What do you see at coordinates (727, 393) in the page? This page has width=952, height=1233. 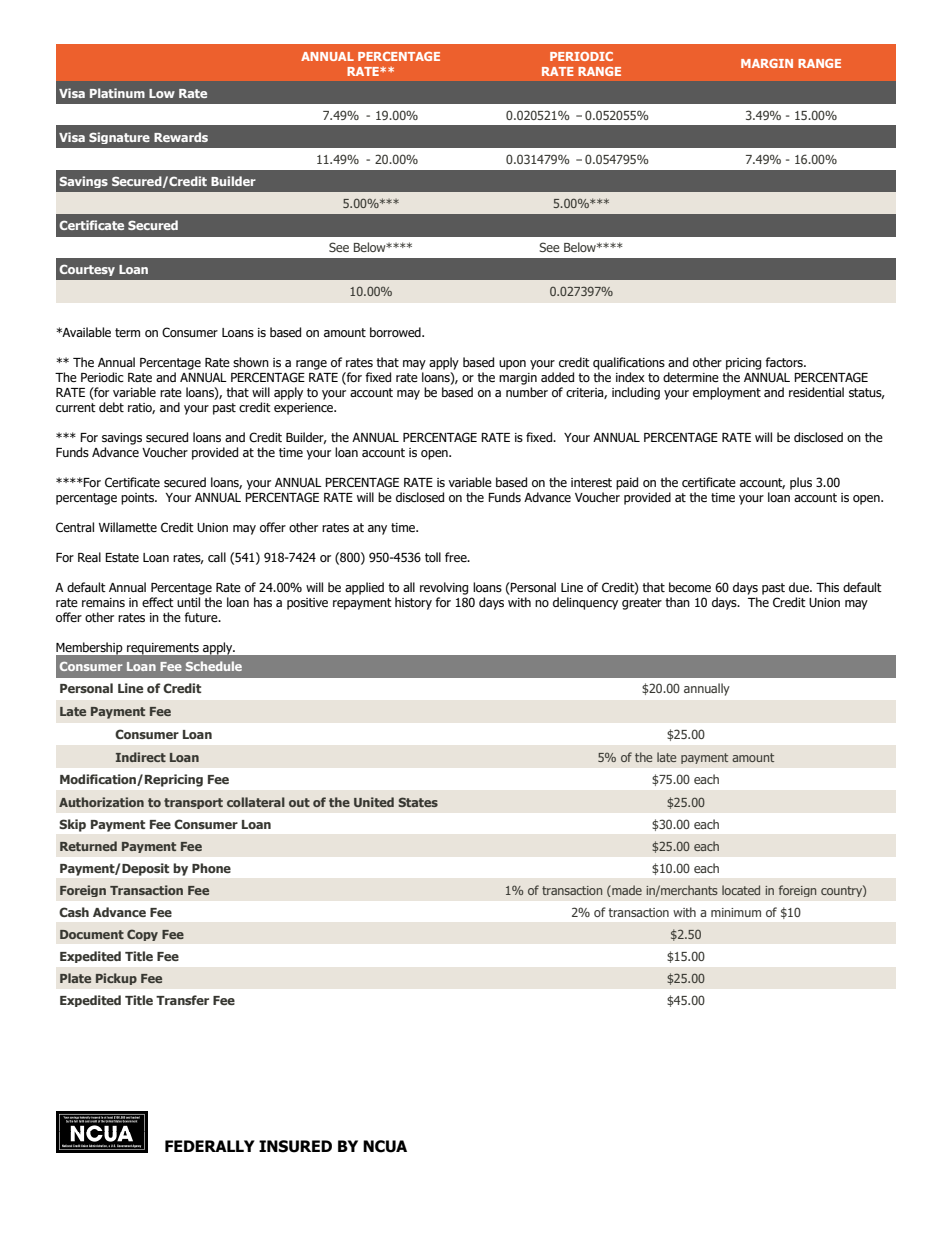 I see `employment` at bounding box center [727, 393].
